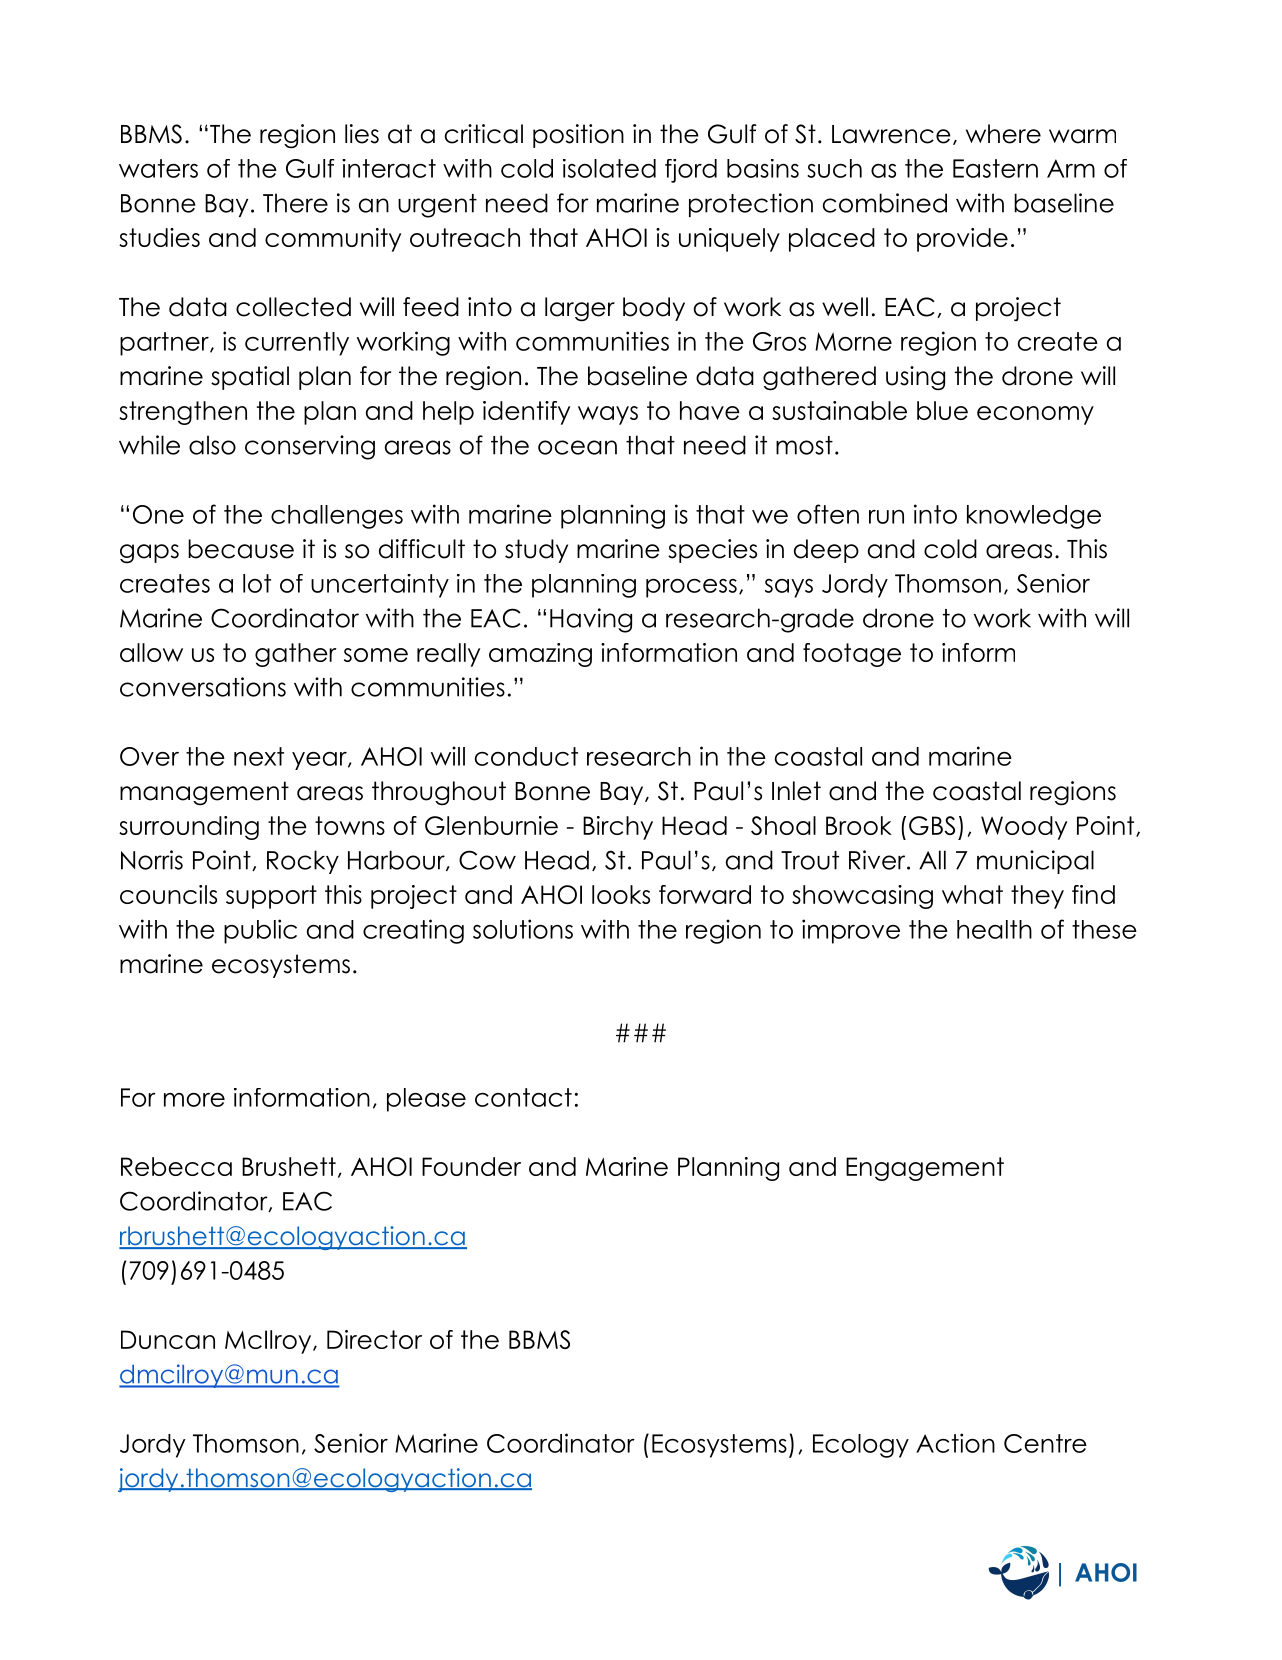  Describe the element at coordinates (1024, 828) in the screenshot. I see `Woody` at that location.
